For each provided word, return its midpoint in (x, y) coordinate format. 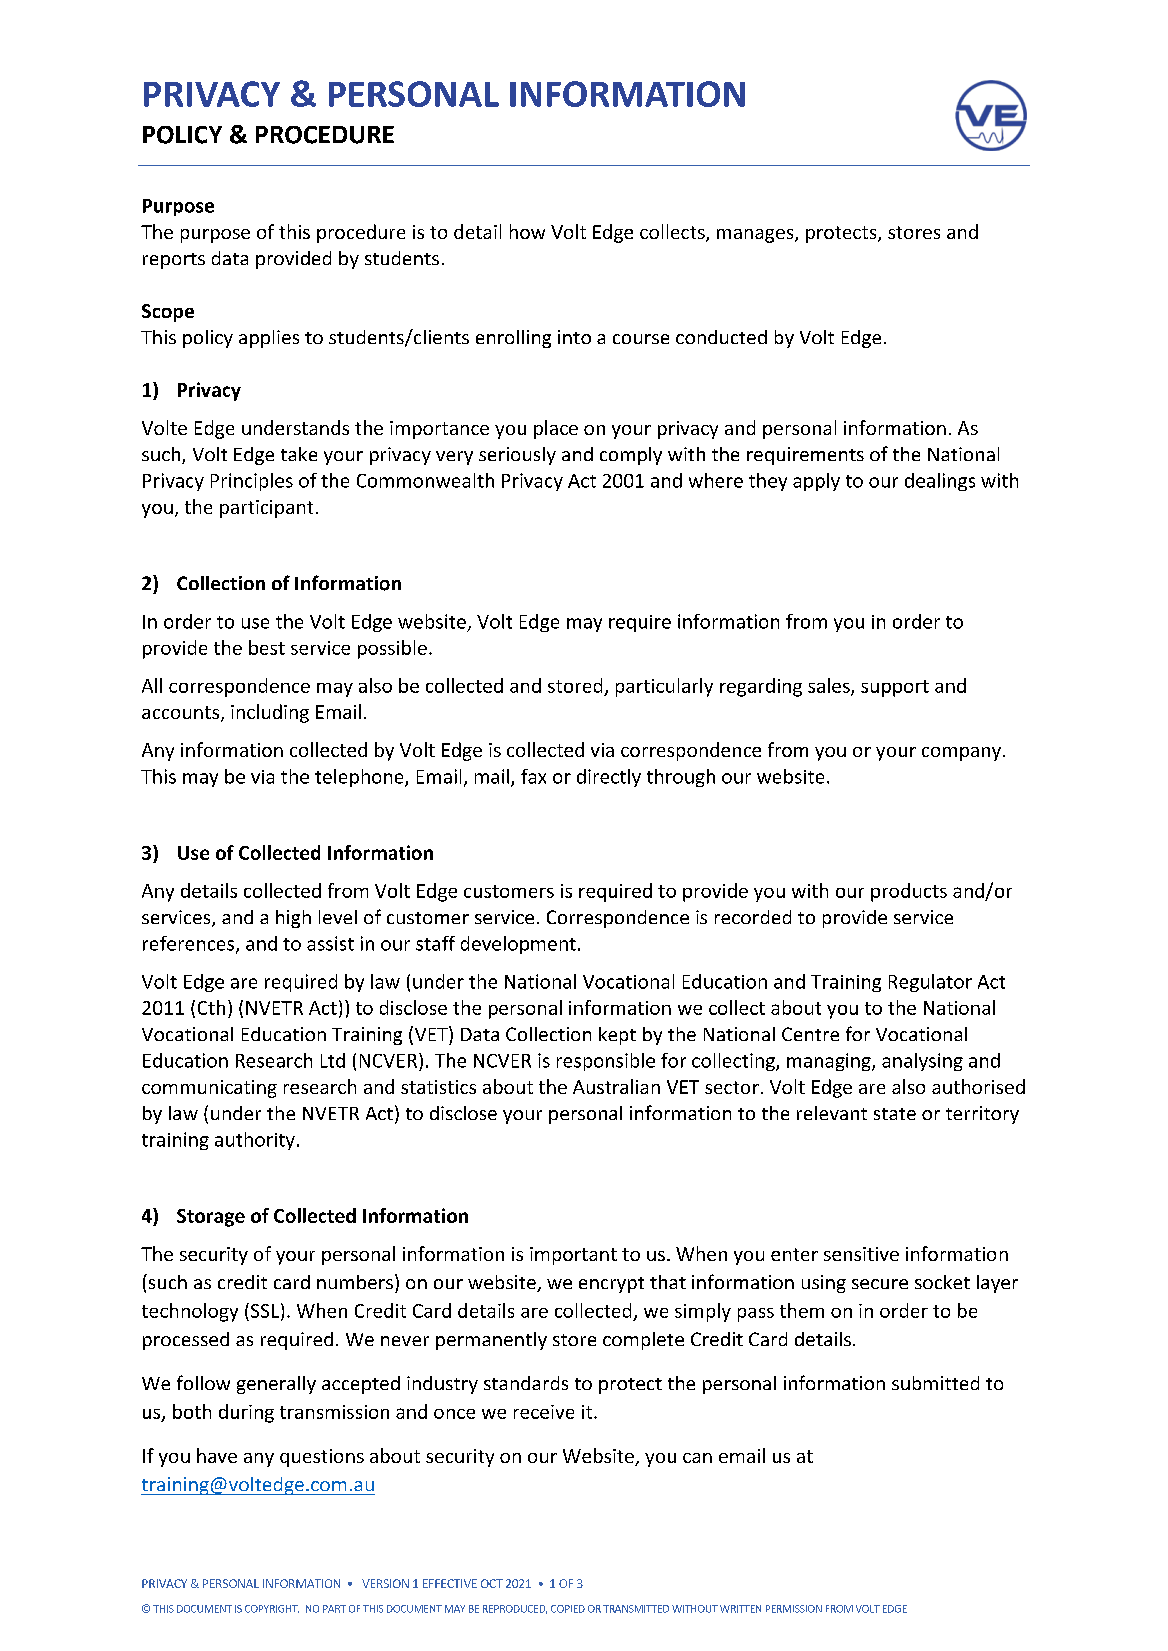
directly (609, 778)
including (270, 713)
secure (880, 1284)
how (527, 231)
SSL (263, 1310)
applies (269, 339)
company (963, 754)
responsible (606, 1062)
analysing (922, 1062)
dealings (940, 482)
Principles (252, 482)
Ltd (333, 1060)
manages (756, 236)
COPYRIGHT (272, 1609)
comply (631, 456)
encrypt (611, 1285)
